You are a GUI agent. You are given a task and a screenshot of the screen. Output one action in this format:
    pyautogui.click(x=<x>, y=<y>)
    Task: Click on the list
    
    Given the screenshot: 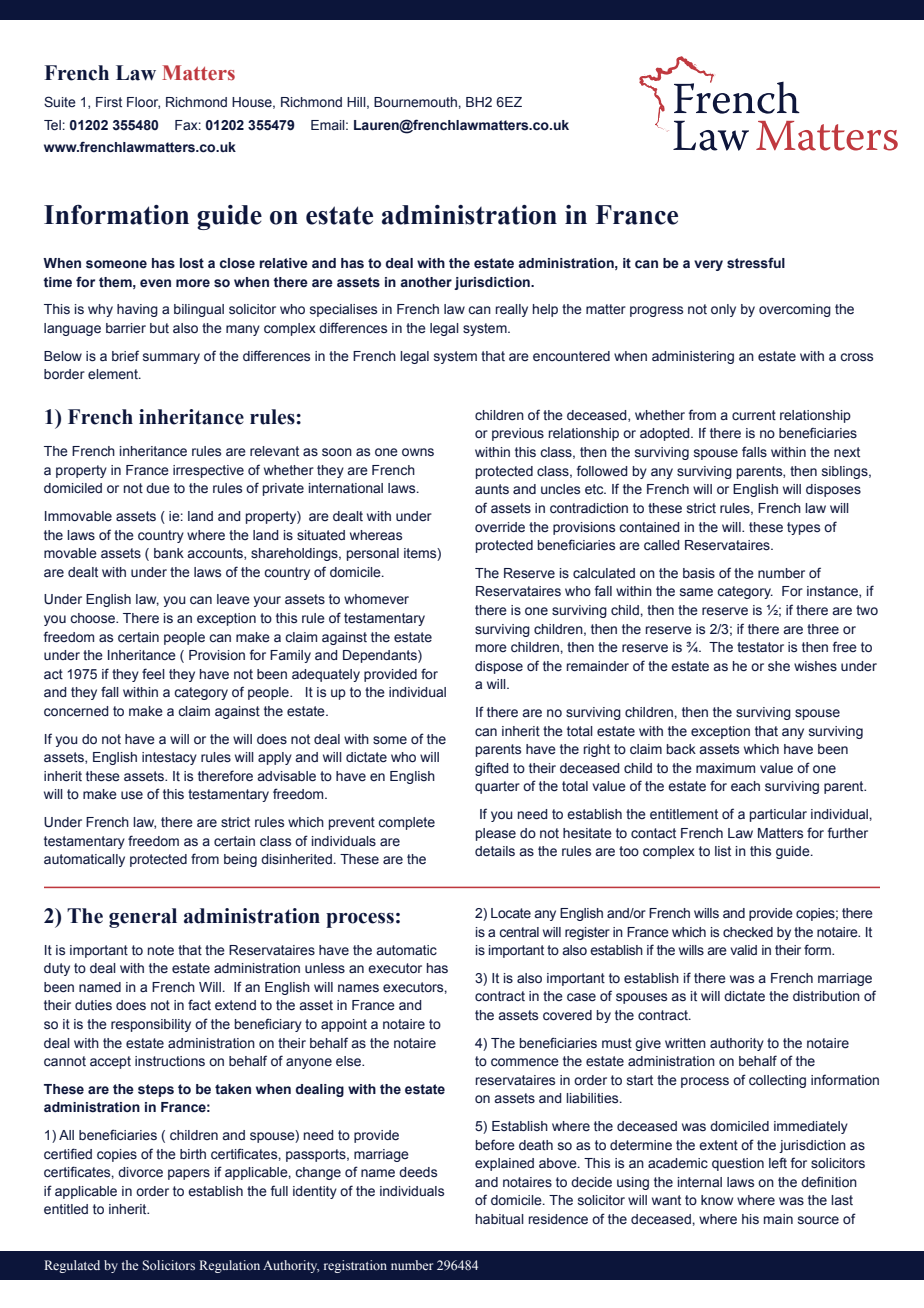 What is the action you would take?
    pyautogui.click(x=723, y=851)
